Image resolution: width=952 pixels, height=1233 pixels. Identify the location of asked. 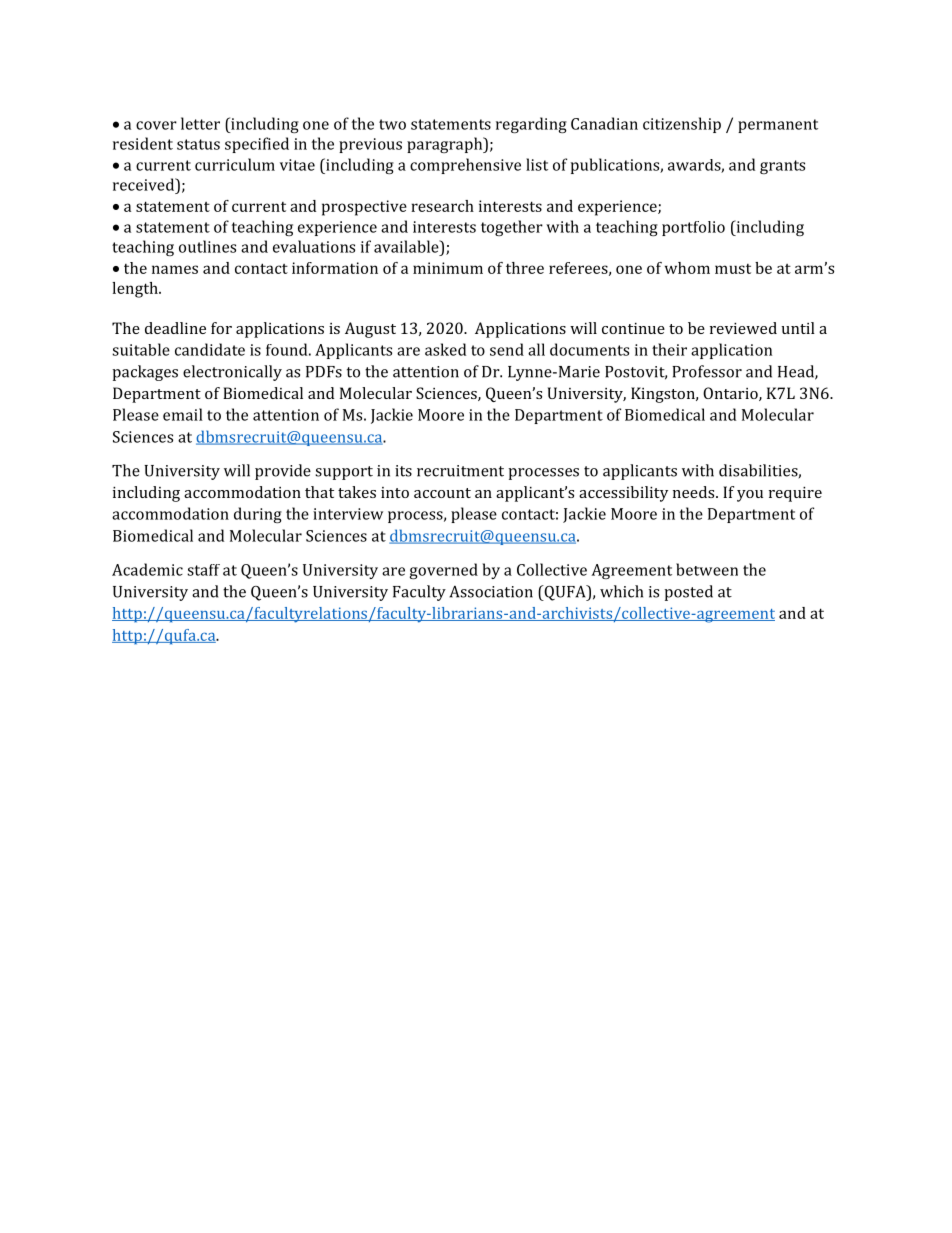
(445, 349).
